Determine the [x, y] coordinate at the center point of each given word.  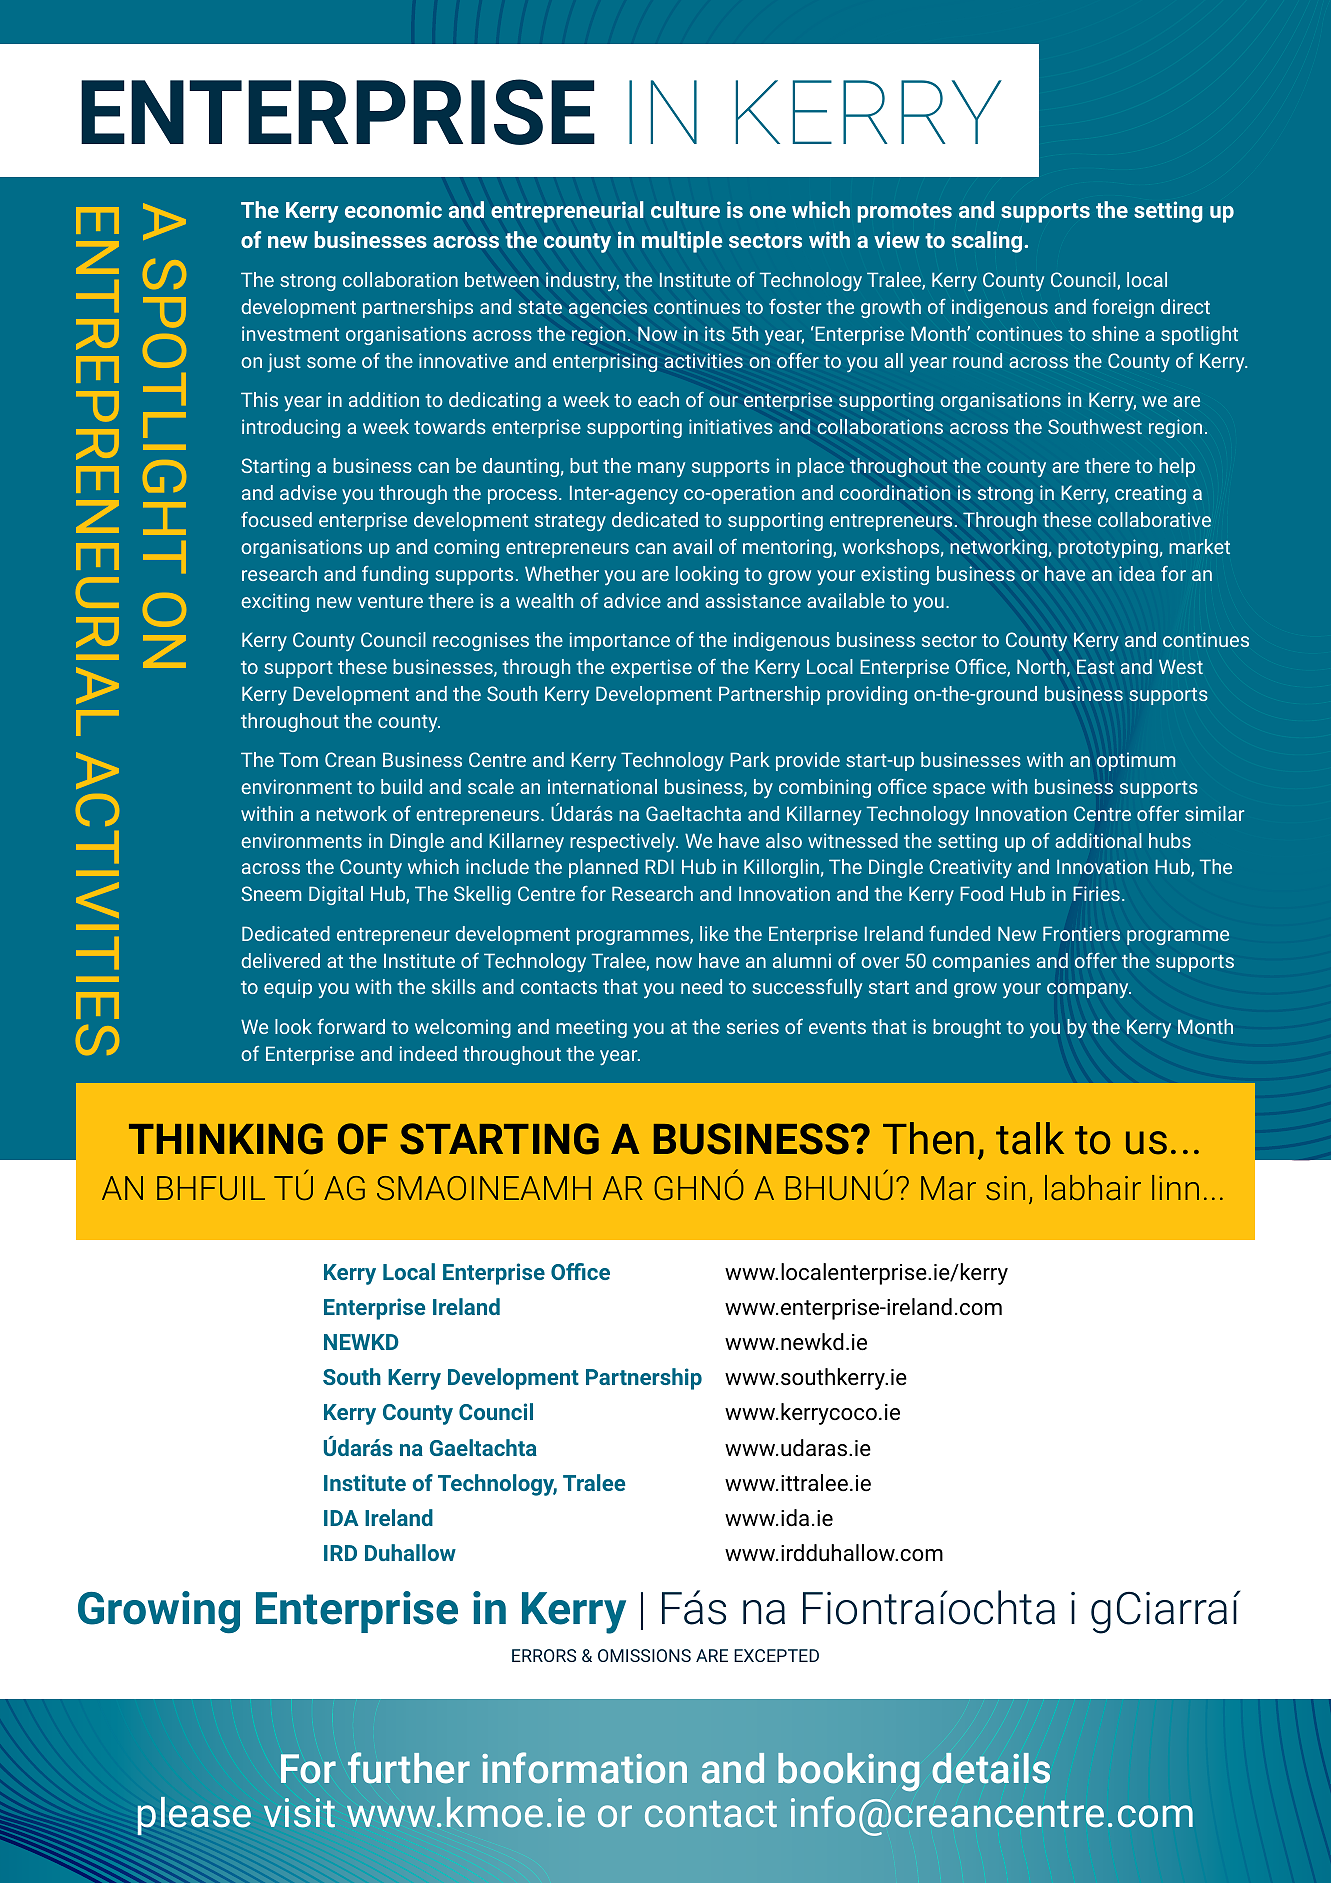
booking [848, 1772]
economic [393, 209]
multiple [682, 242]
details [991, 1768]
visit [299, 1812]
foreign [1123, 308]
